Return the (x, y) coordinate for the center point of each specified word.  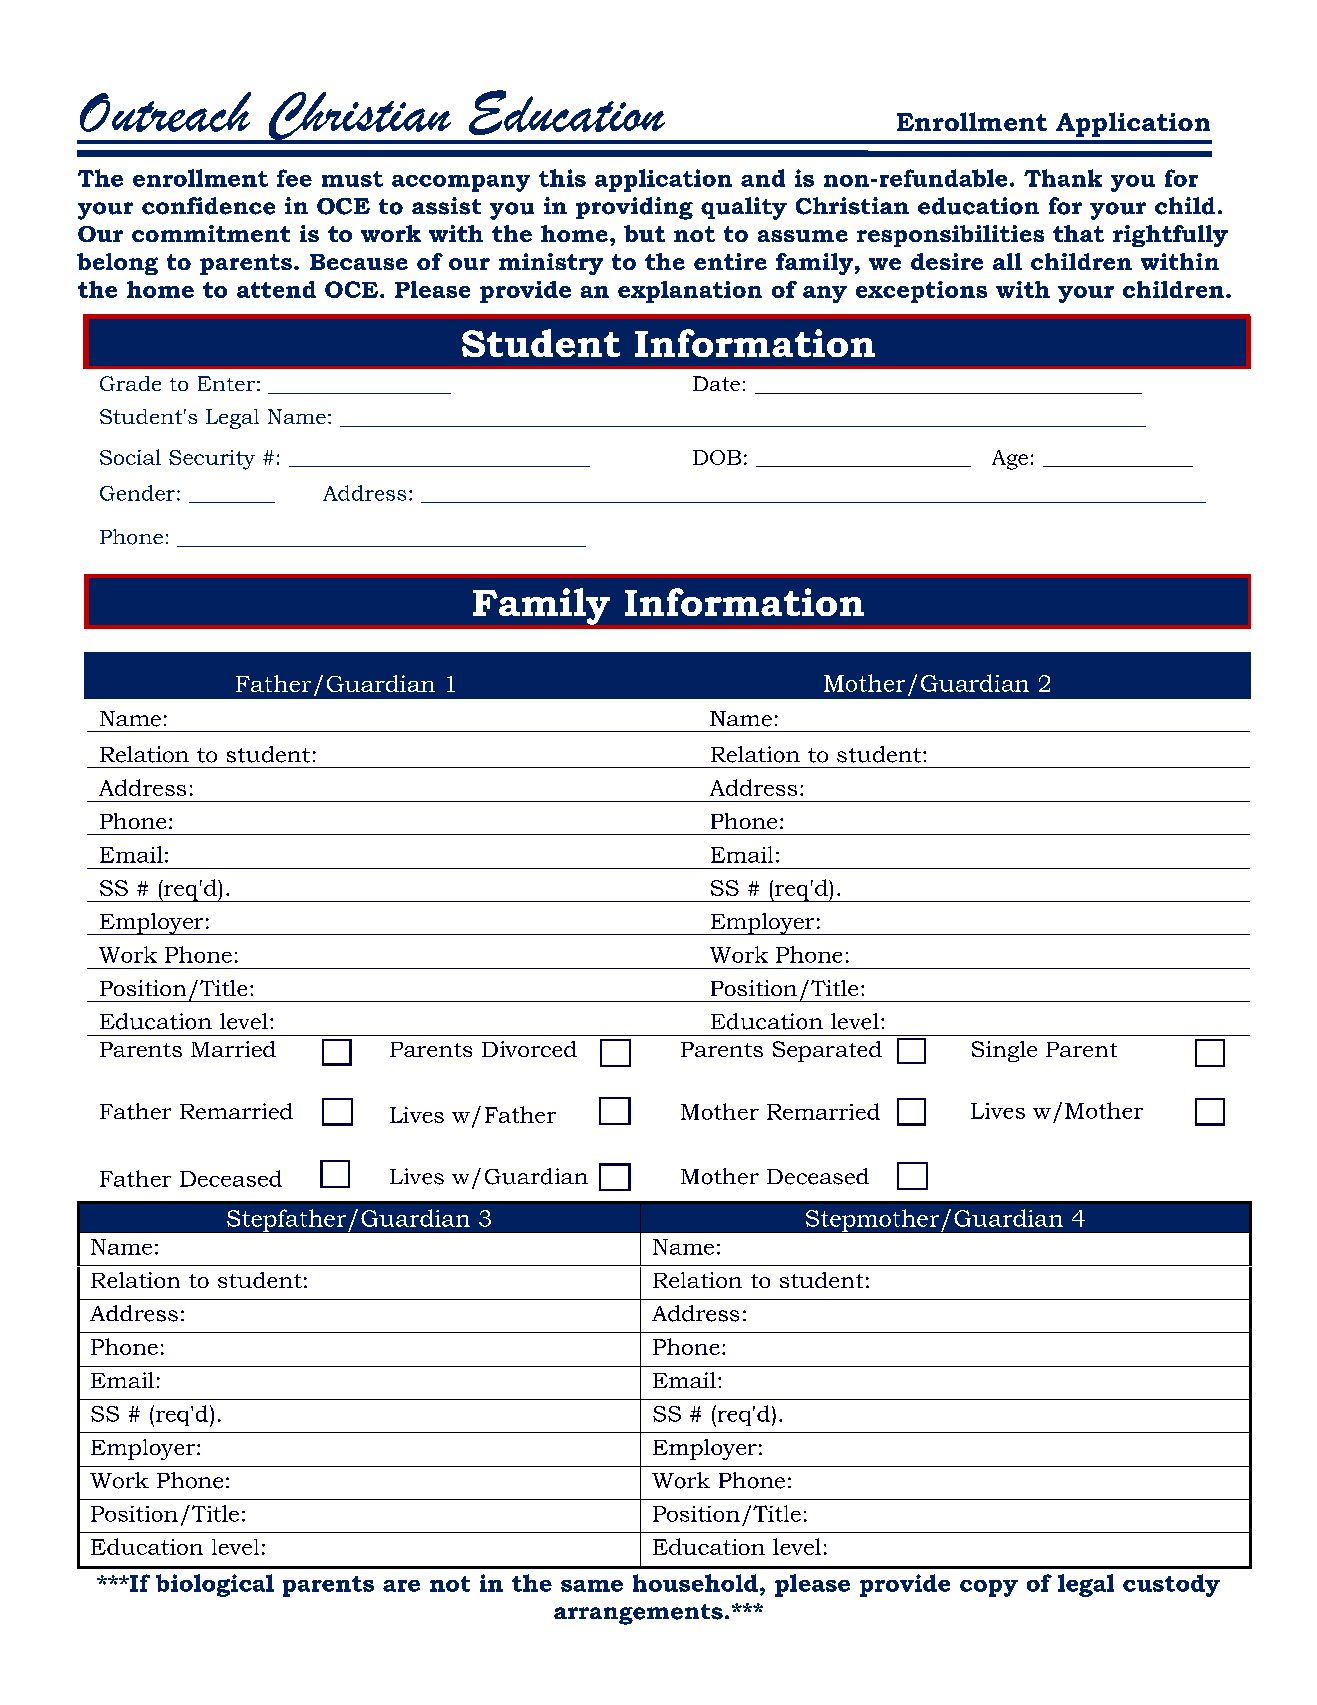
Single (1004, 1051)
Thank (1063, 178)
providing (634, 208)
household (695, 1583)
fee (294, 178)
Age (1010, 460)
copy (989, 1588)
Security (212, 460)
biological (215, 1585)
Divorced (529, 1049)
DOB (717, 457)
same (592, 1586)
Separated (827, 1051)
